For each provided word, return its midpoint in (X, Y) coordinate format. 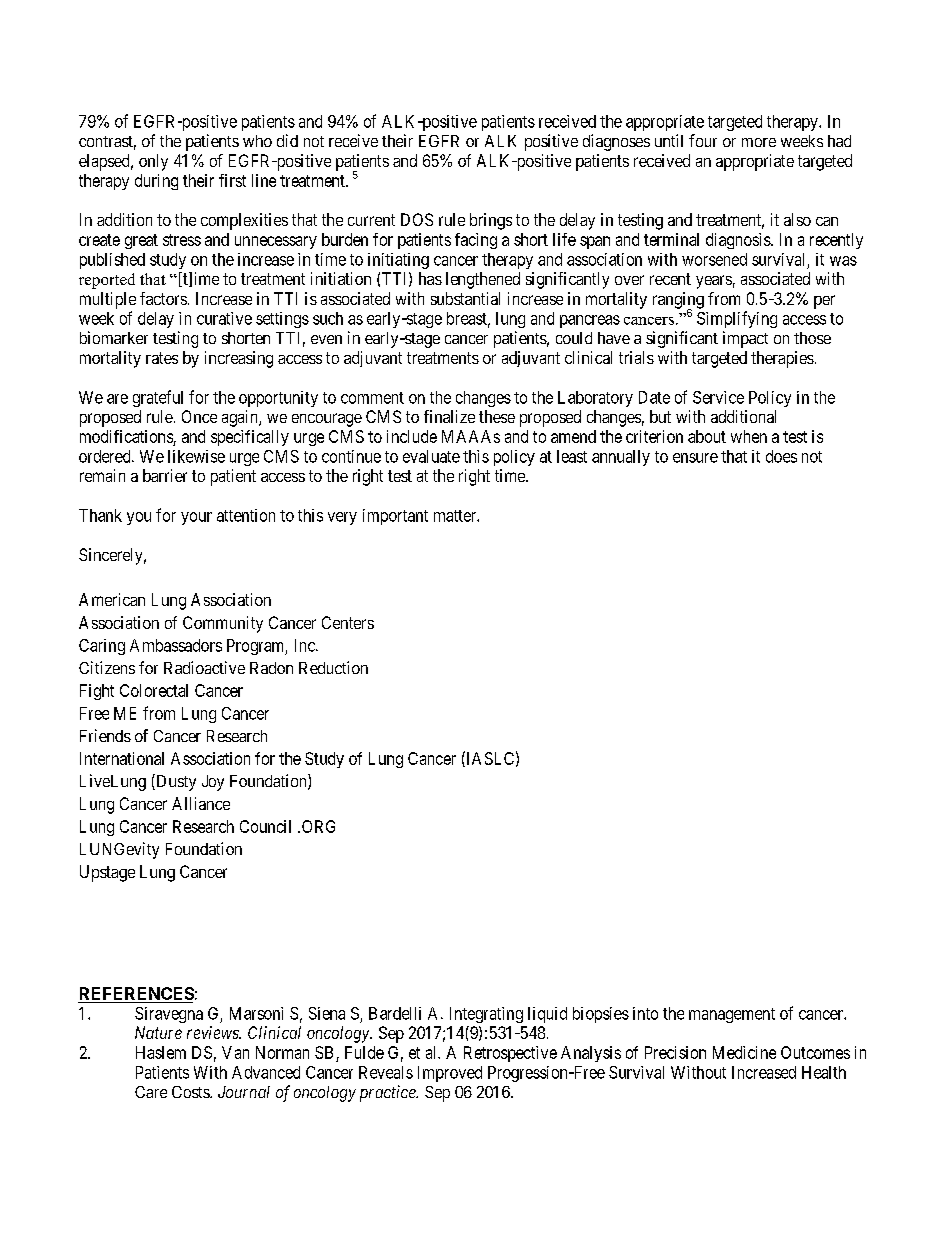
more (759, 142)
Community (223, 624)
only (153, 162)
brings (491, 221)
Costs (191, 1092)
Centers (348, 622)
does (781, 456)
